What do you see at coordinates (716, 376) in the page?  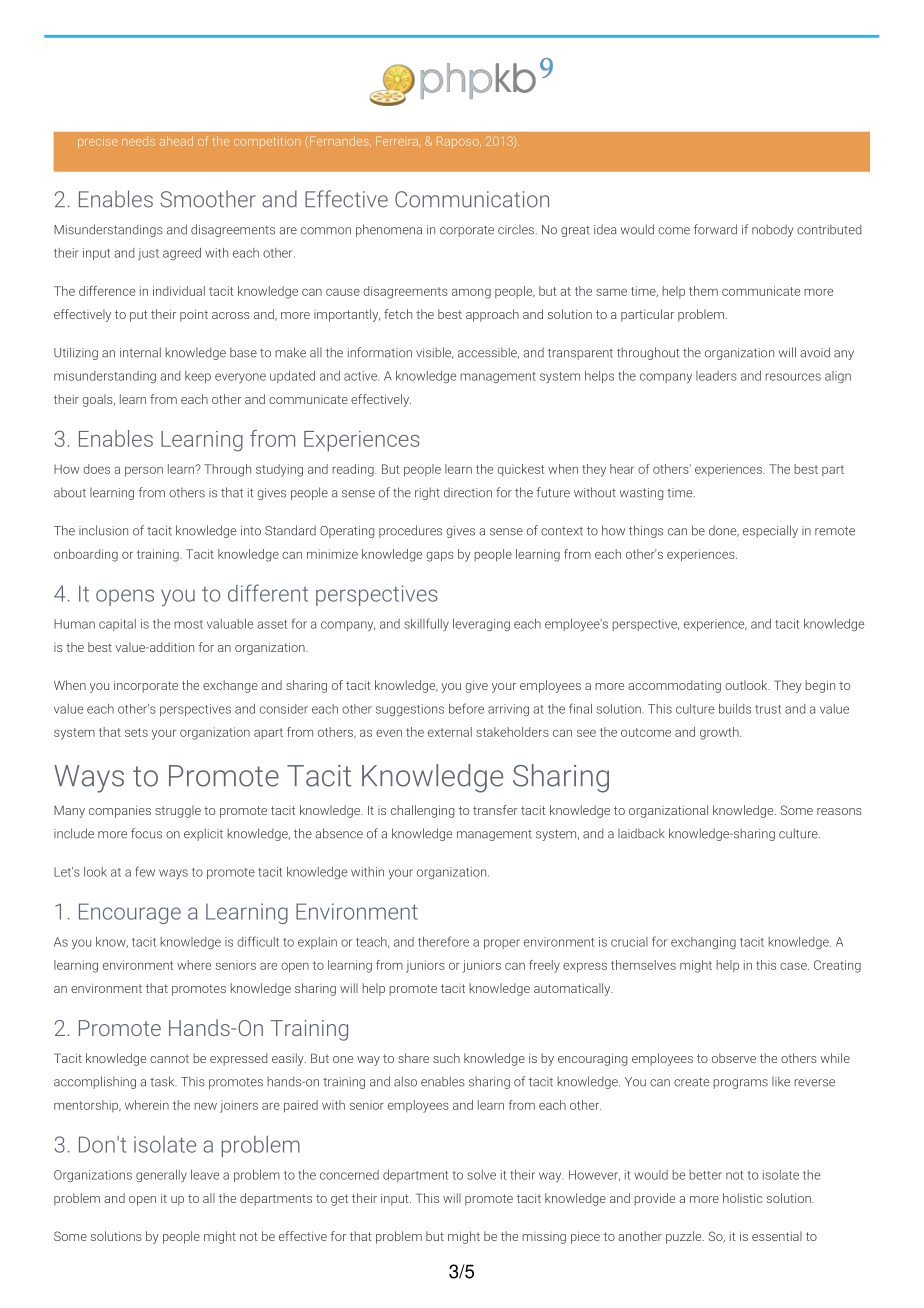 I see `leaders` at bounding box center [716, 376].
